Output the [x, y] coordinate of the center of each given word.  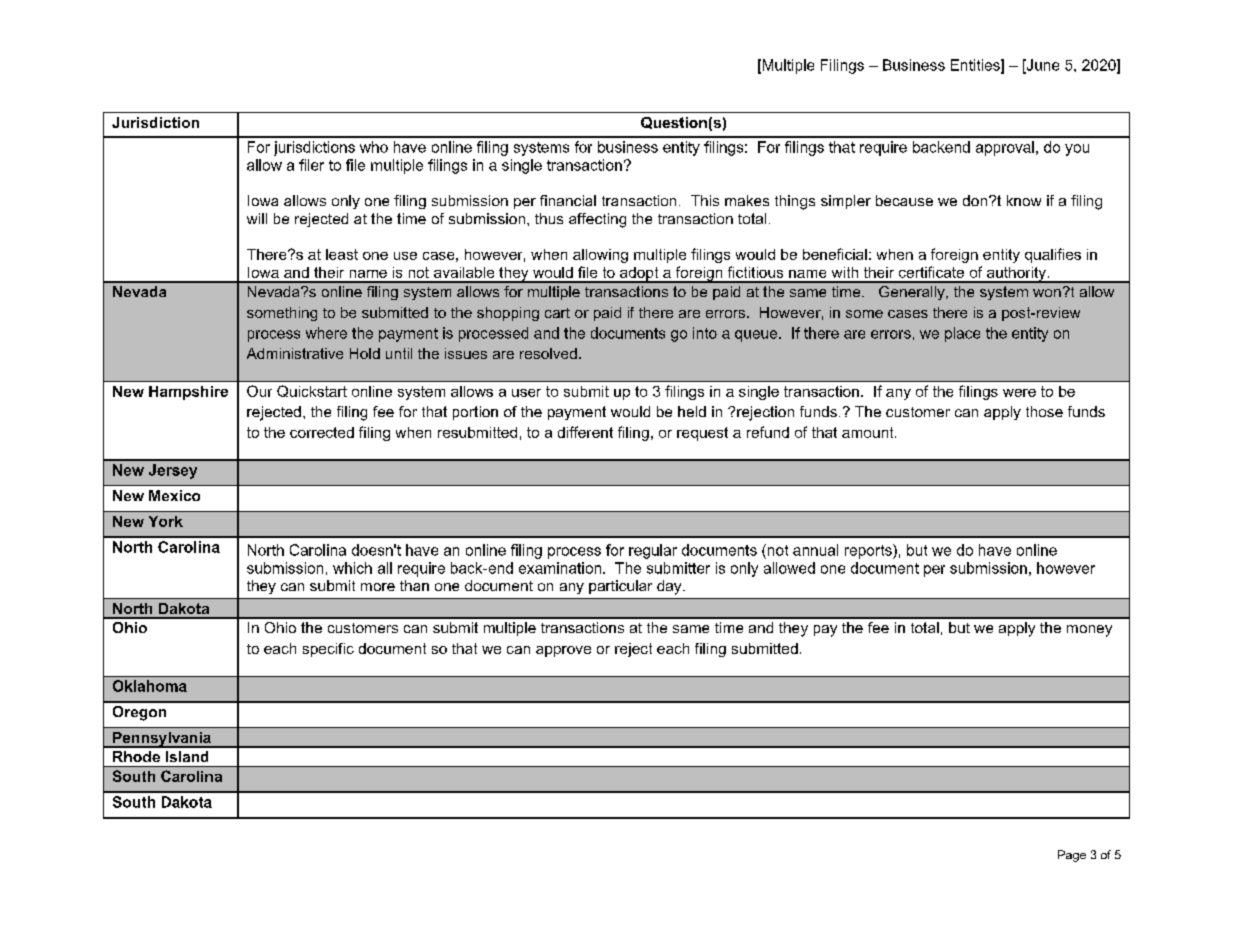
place [962, 334]
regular [653, 551]
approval [1005, 148]
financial [568, 200]
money [1089, 631]
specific [328, 650]
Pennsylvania [162, 740]
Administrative [295, 353]
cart [557, 313]
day [670, 587]
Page [1072, 856]
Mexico [174, 495]
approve [563, 651]
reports [869, 551]
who [374, 147]
